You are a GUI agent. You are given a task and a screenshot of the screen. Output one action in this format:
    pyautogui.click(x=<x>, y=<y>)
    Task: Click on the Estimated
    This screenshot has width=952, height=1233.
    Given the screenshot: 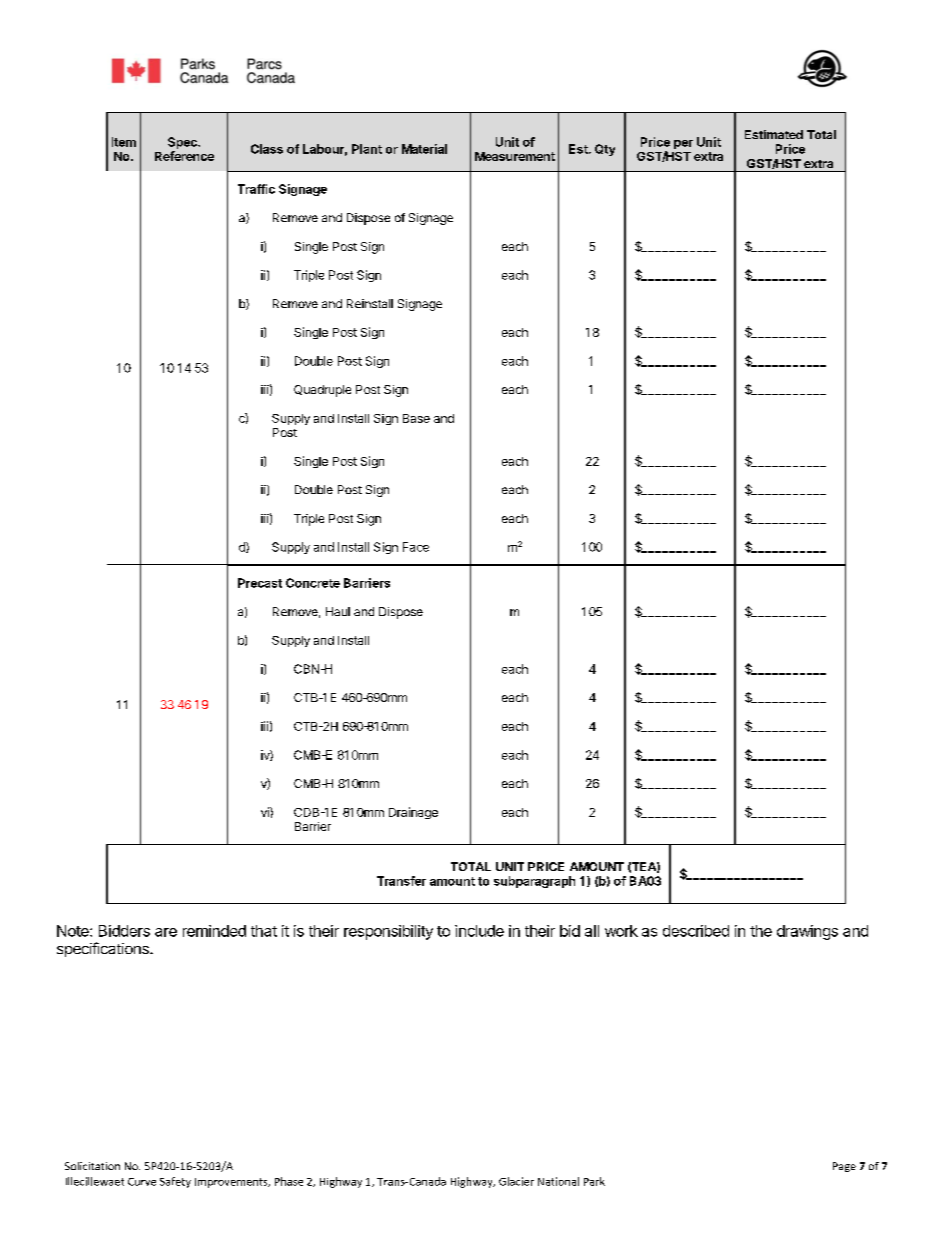 What is the action you would take?
    pyautogui.click(x=774, y=134)
